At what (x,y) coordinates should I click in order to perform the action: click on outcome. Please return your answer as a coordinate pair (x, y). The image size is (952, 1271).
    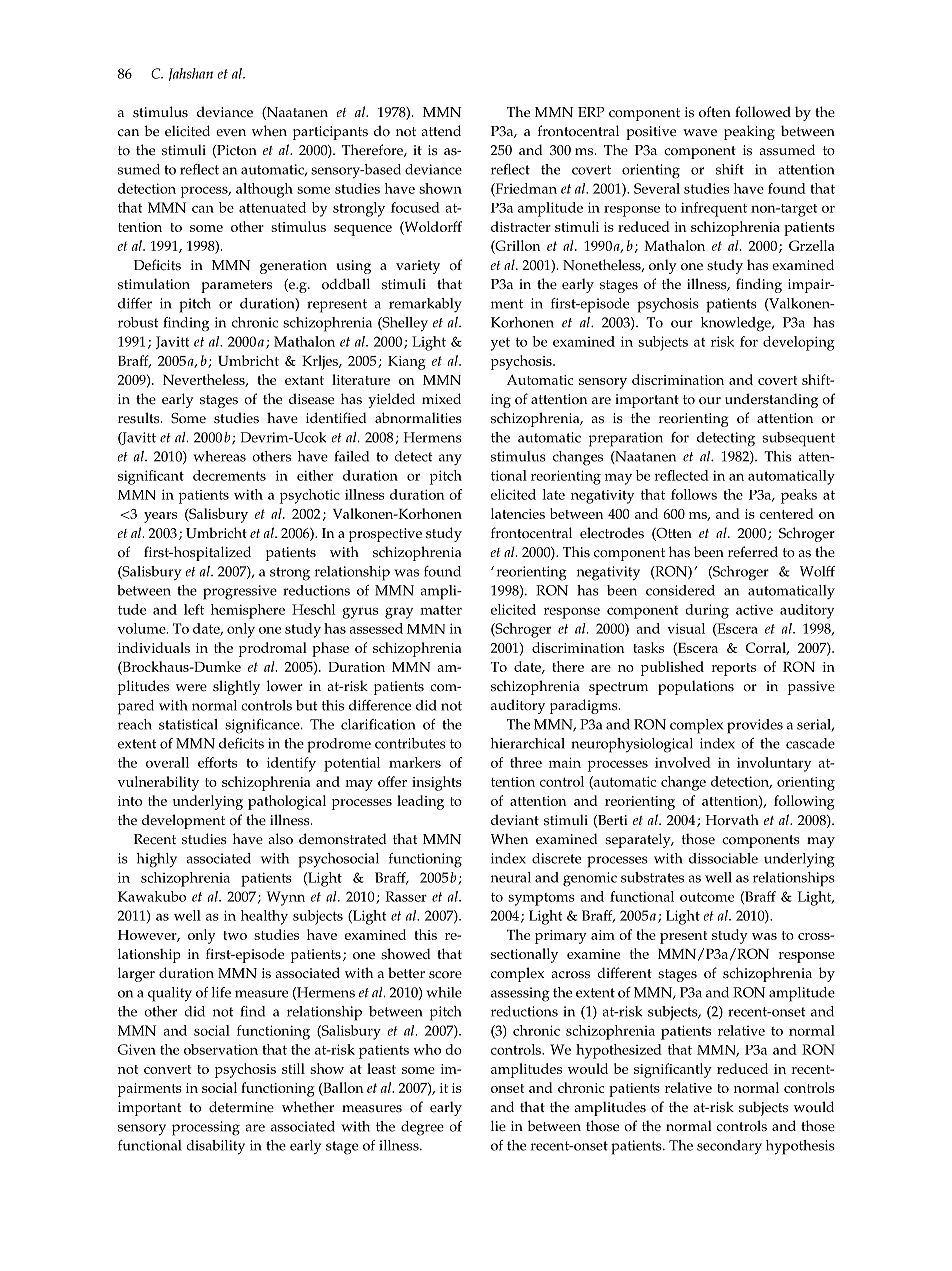
    Looking at the image, I should click on (707, 897).
